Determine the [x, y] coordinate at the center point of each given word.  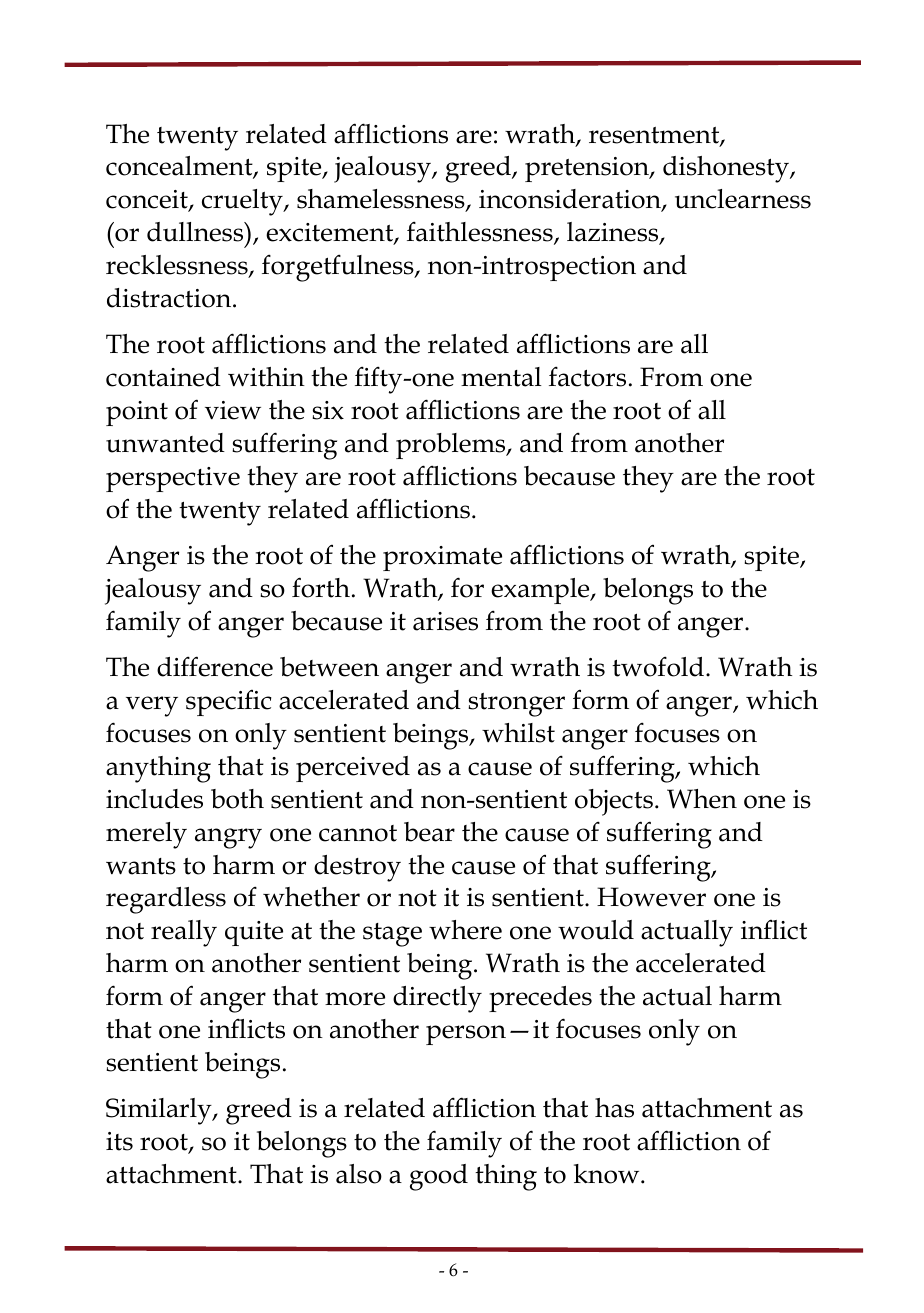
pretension [588, 169]
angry [228, 838]
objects [614, 802]
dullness [196, 232]
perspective [173, 479]
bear [429, 832]
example [541, 591]
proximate [442, 558]
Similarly [160, 1111]
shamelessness [382, 200]
